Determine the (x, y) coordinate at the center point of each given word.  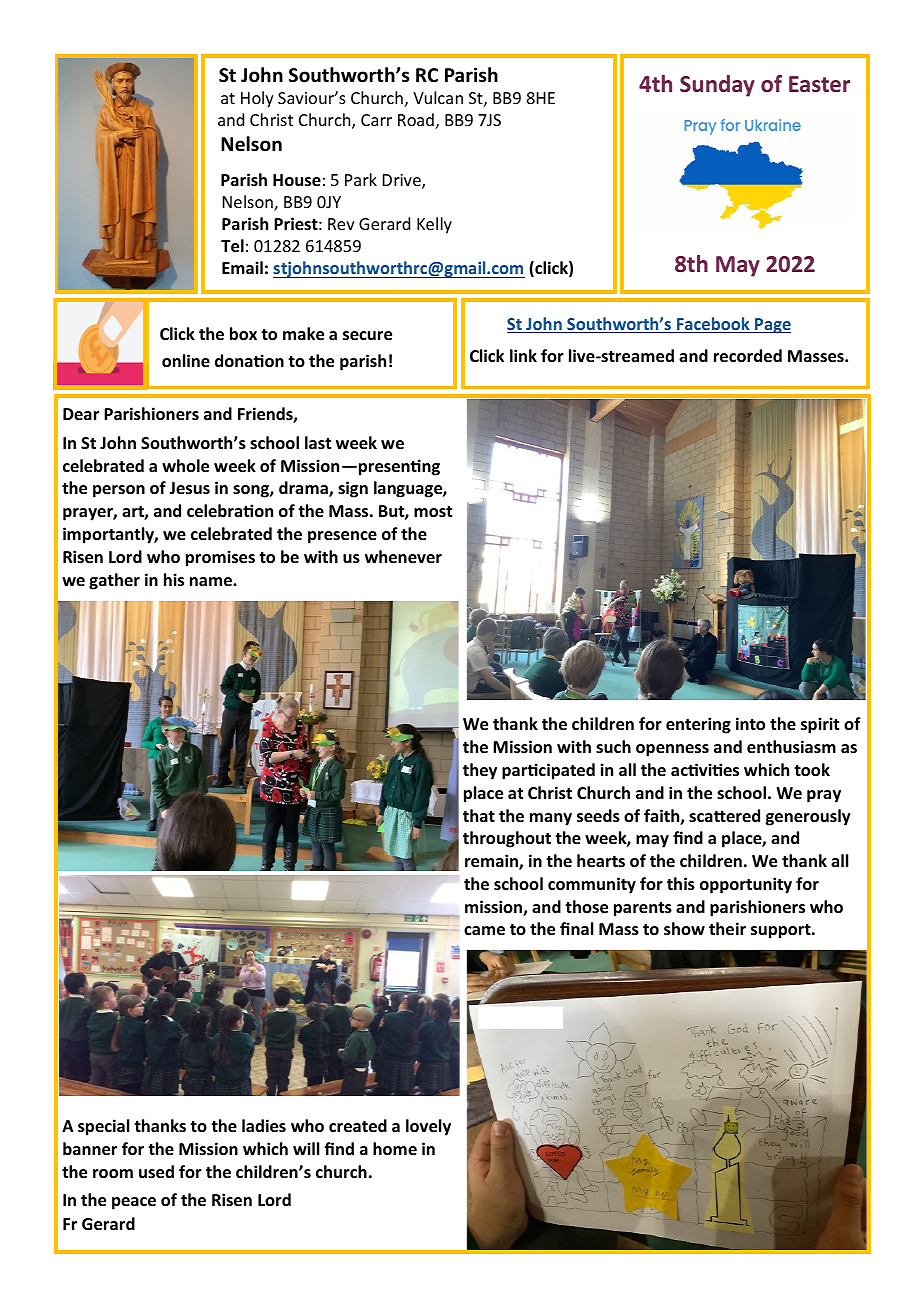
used (156, 1172)
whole (185, 466)
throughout (507, 839)
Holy (257, 99)
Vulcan (438, 97)
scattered (724, 815)
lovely (428, 1127)
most (433, 512)
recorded (748, 356)
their (727, 929)
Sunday (717, 86)
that (479, 815)
